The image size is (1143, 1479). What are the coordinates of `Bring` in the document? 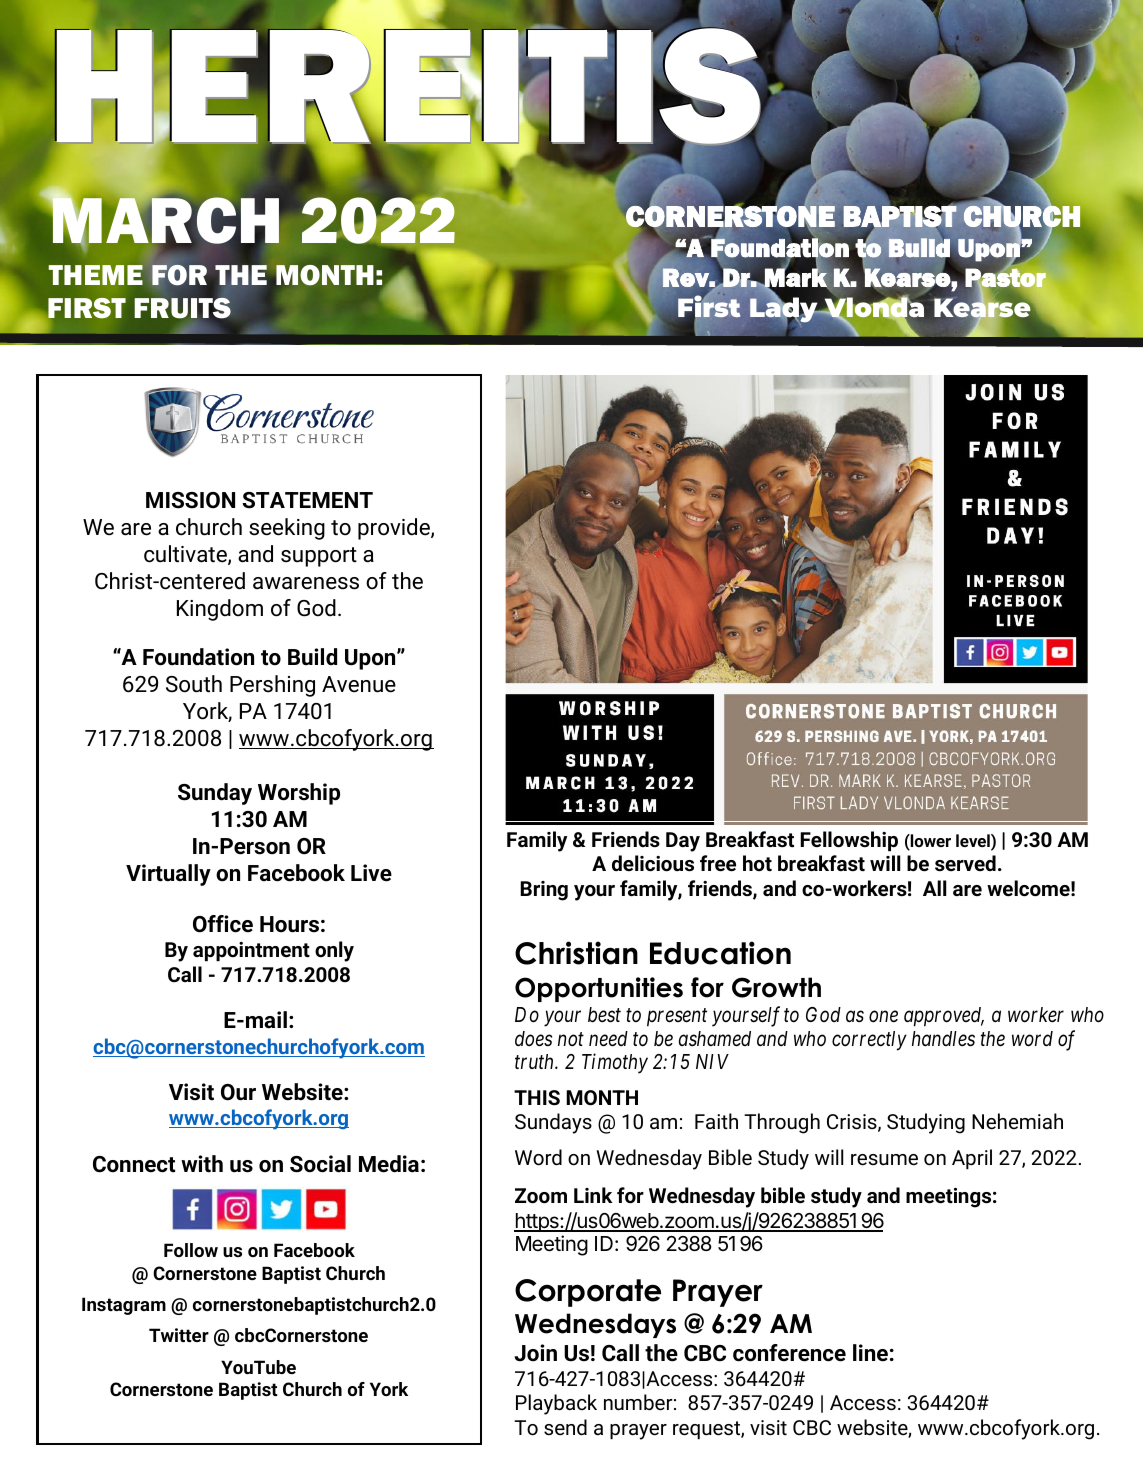 It's located at (544, 891).
